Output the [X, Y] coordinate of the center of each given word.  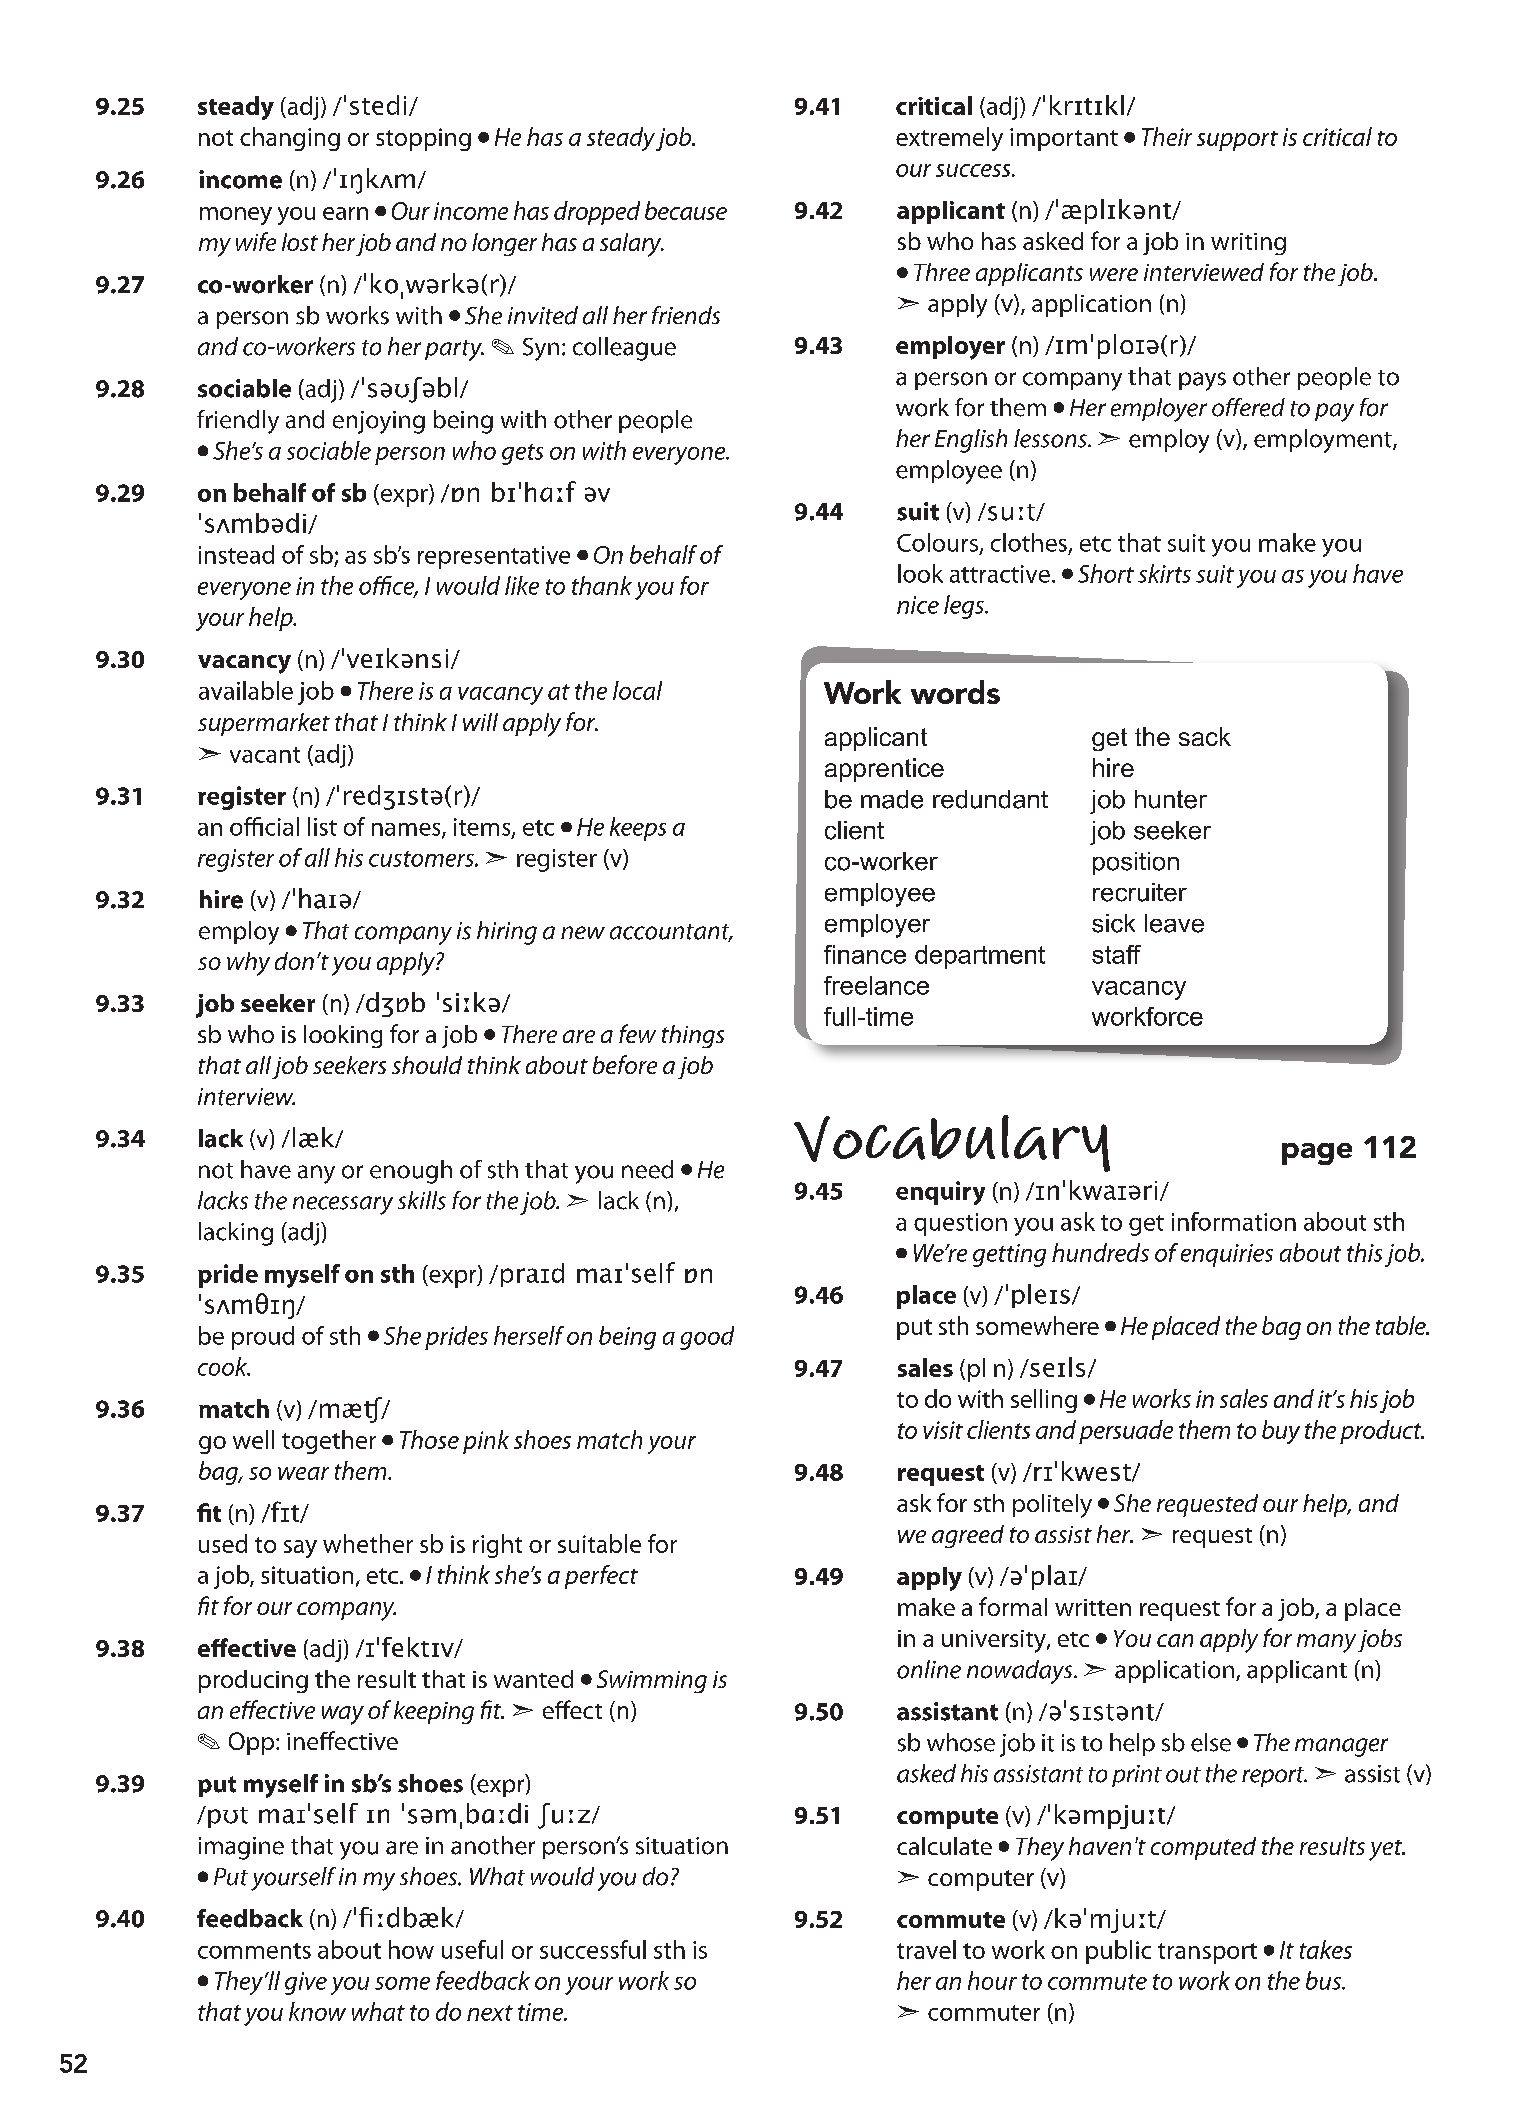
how [411, 1949]
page [1317, 1154]
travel [926, 1949]
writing [1248, 244]
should [427, 1065]
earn [345, 213]
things [693, 1036]
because [686, 210]
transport [1207, 1953]
